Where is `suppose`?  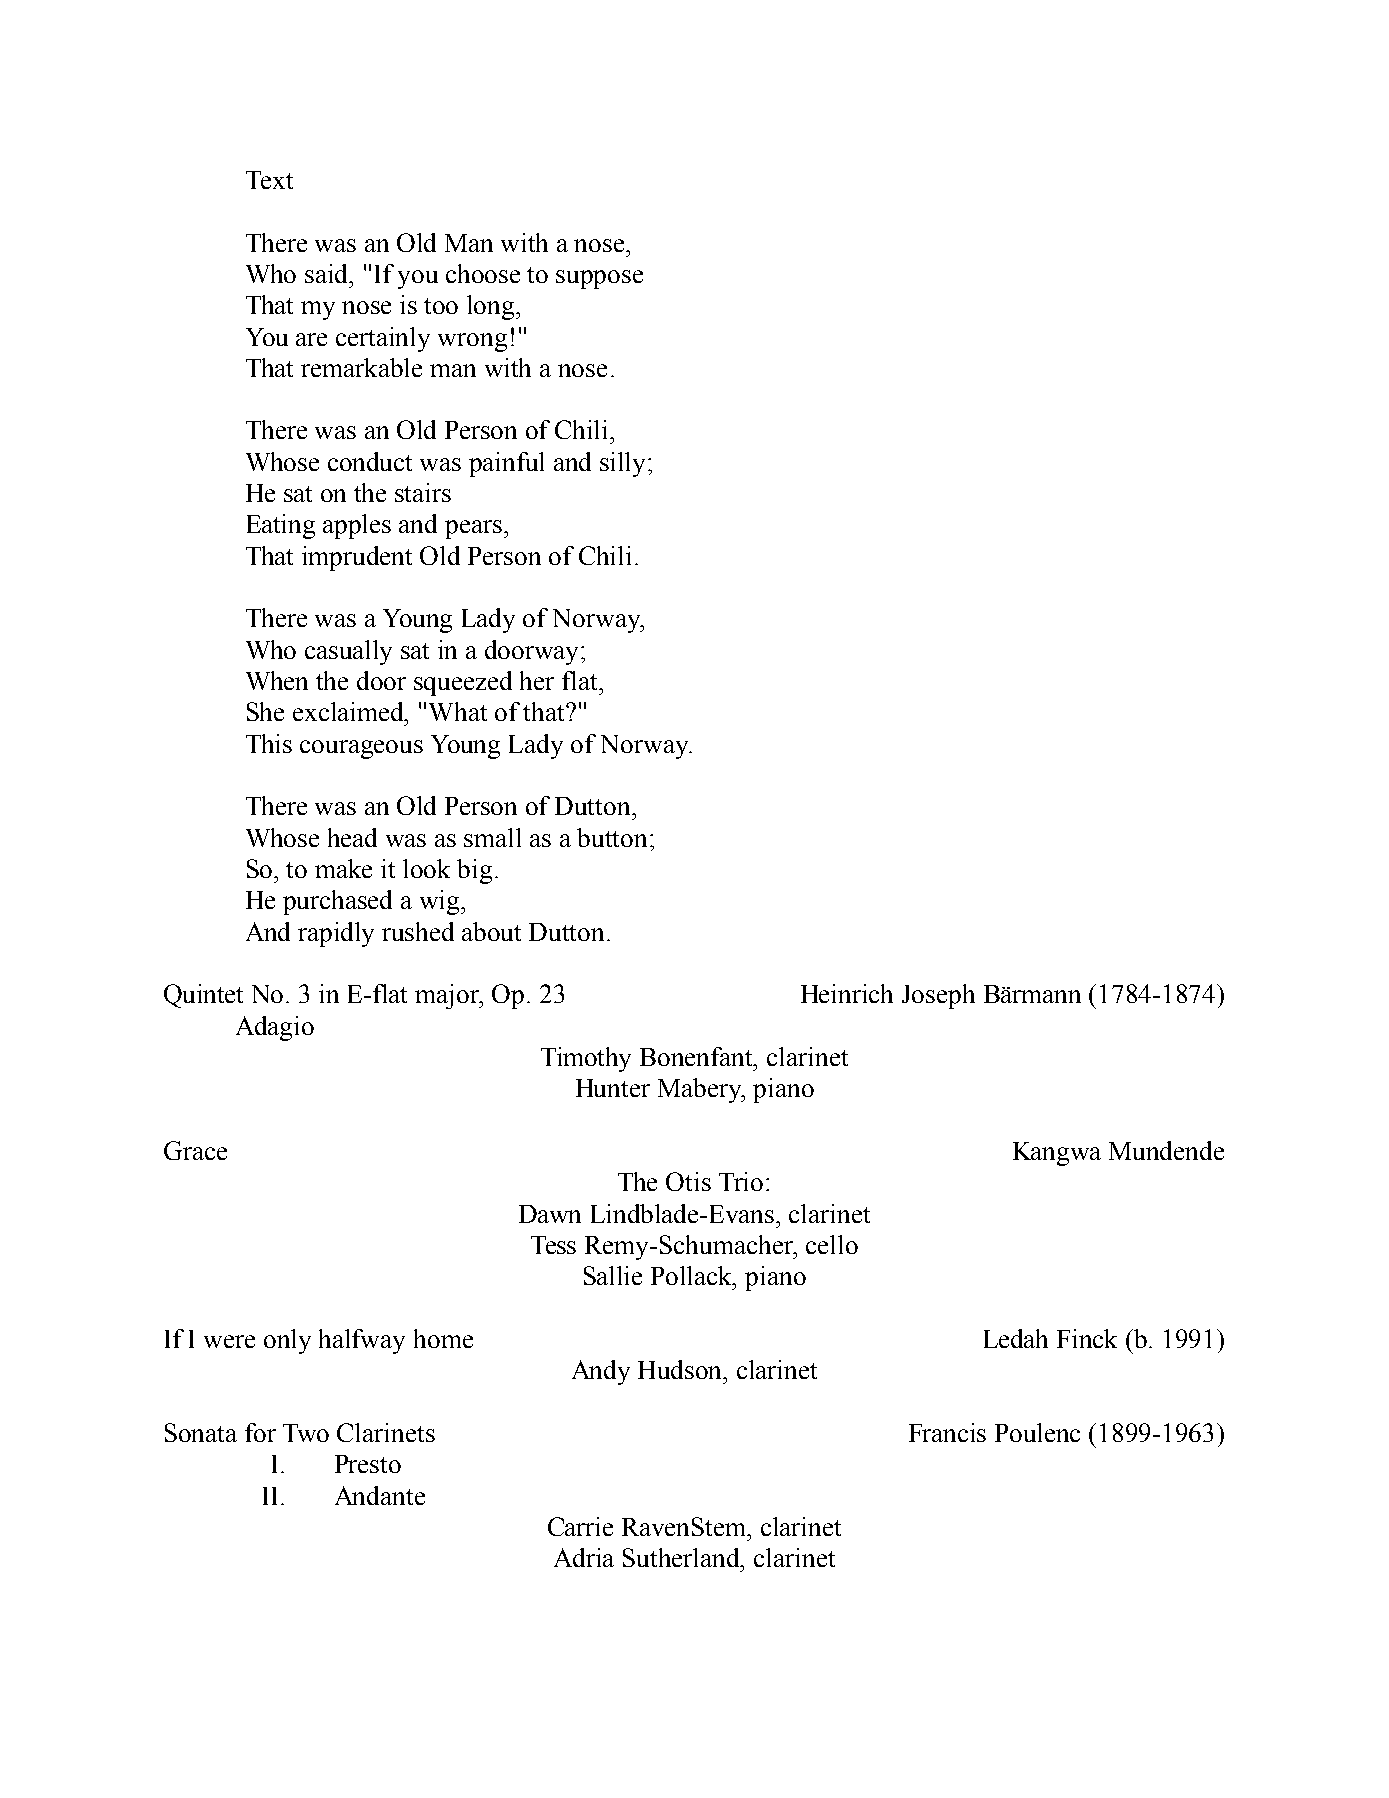
suppose is located at coordinates (599, 279).
